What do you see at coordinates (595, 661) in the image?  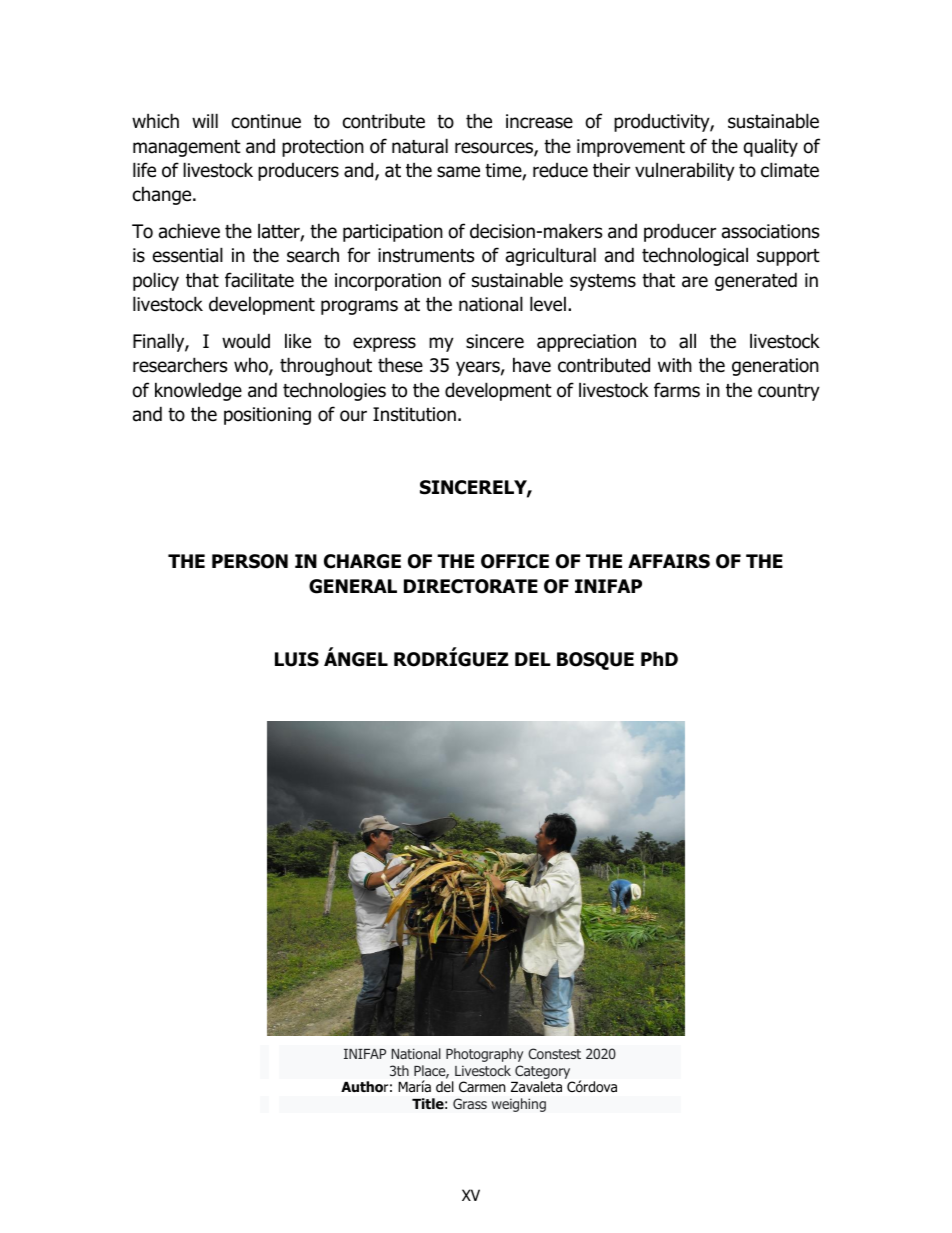 I see `BOSQUE` at bounding box center [595, 661].
